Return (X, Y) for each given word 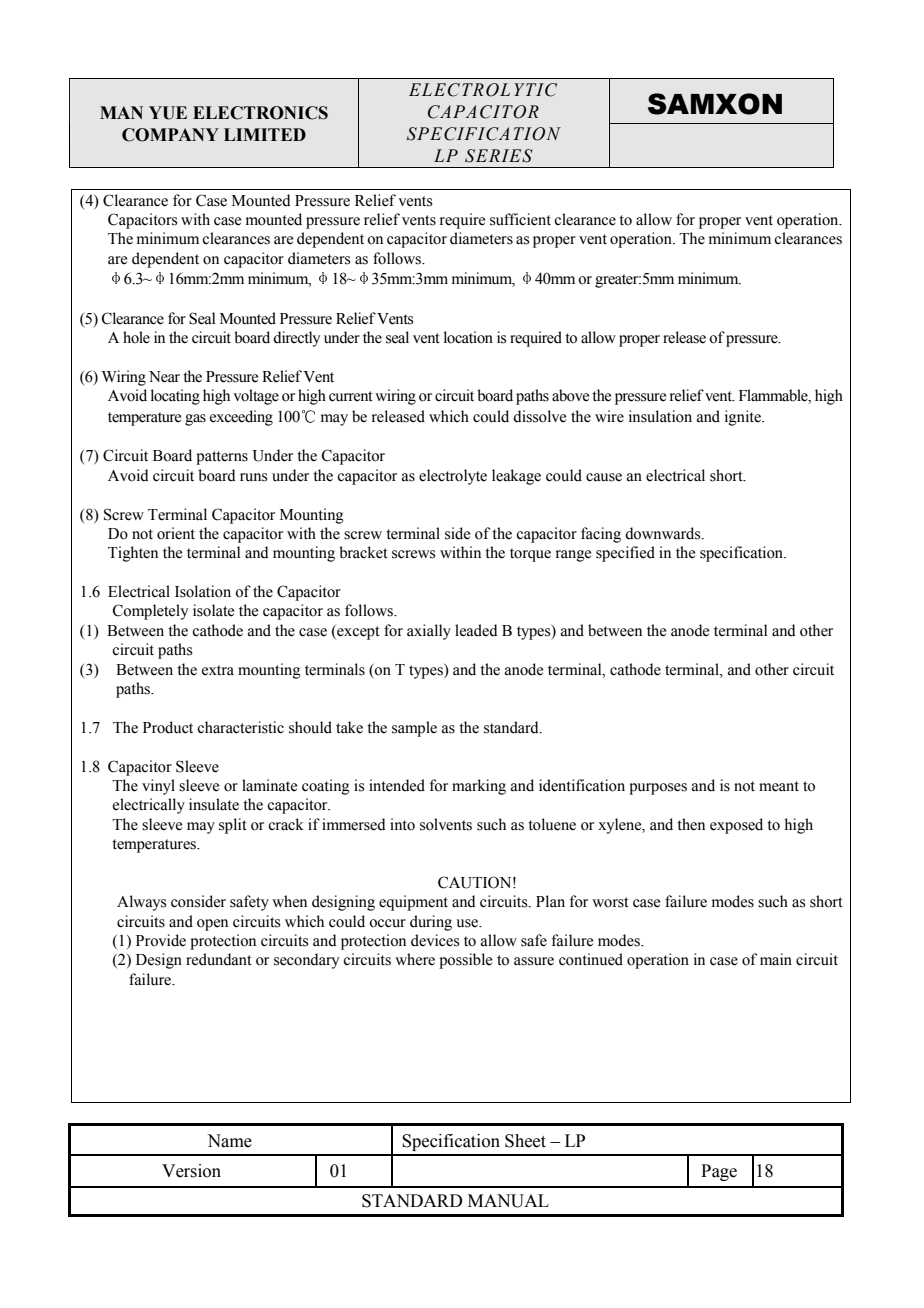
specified (625, 554)
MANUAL (508, 1201)
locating (175, 397)
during (431, 923)
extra (218, 670)
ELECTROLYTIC (483, 90)
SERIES (499, 156)
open (212, 925)
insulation (660, 416)
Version (191, 1171)
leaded (476, 630)
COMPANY (170, 135)
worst (610, 902)
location (468, 337)
